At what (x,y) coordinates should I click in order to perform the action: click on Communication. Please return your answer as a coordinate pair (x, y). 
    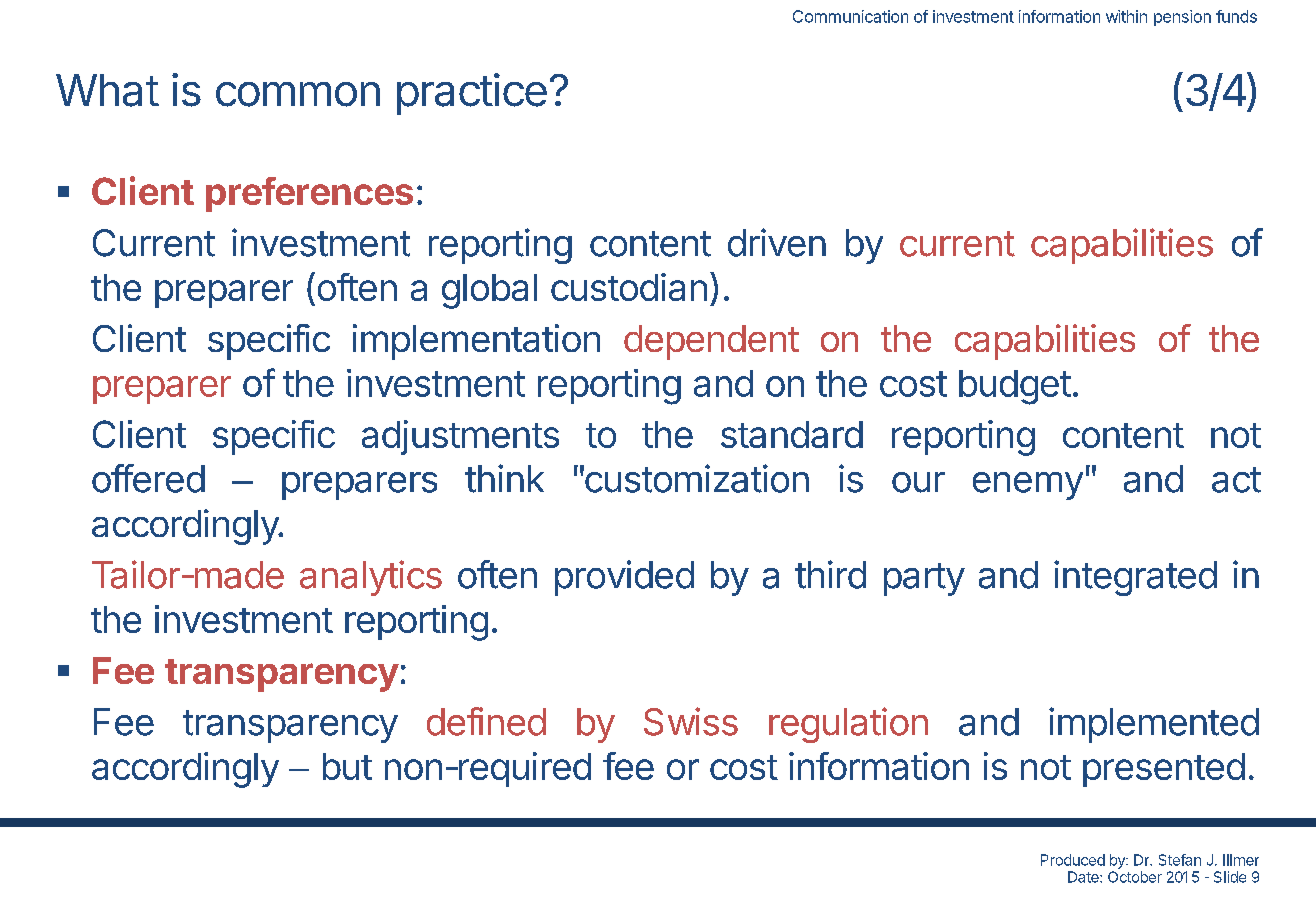
    Looking at the image, I should click on (850, 16).
